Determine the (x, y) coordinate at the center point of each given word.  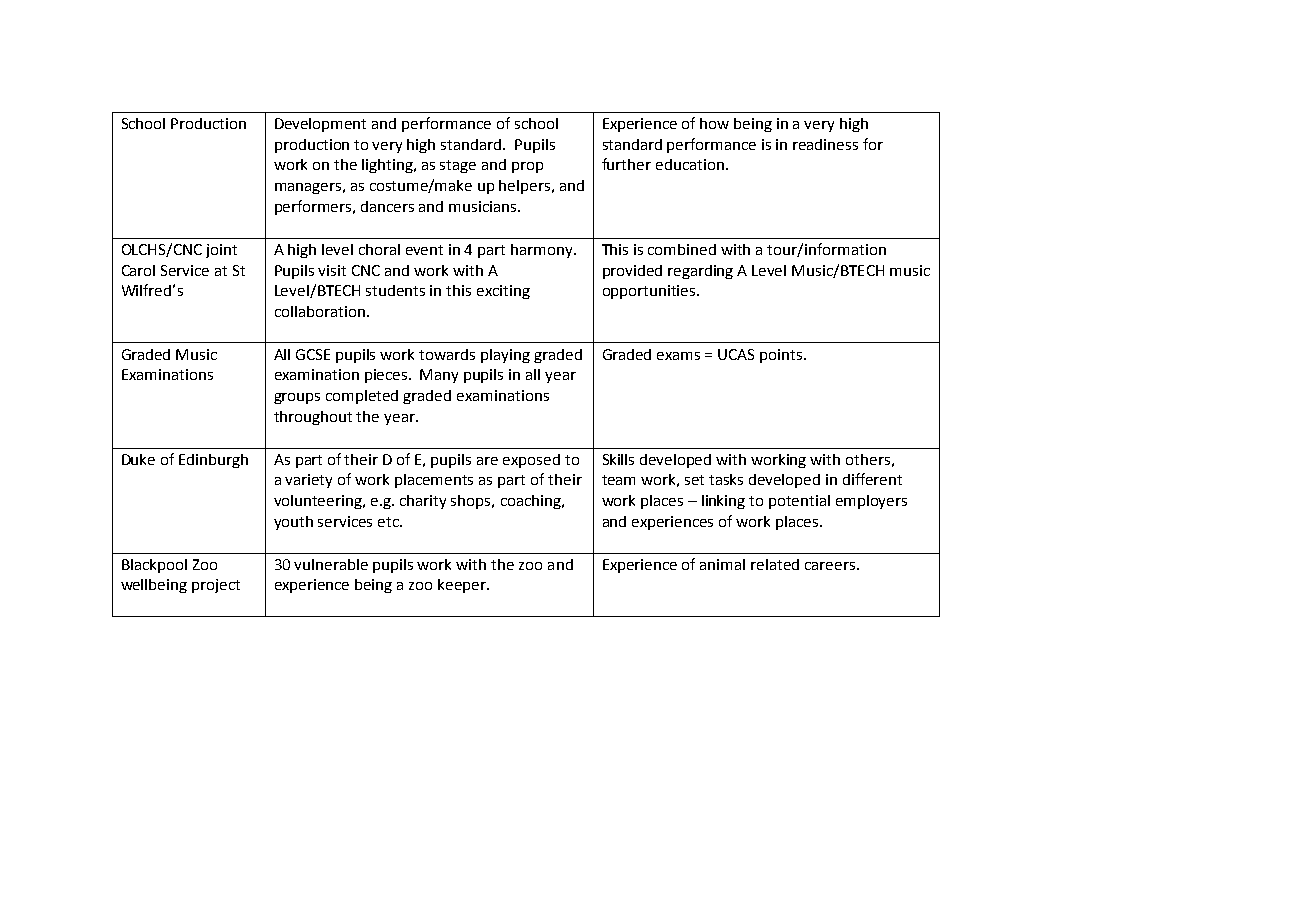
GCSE (313, 354)
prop (527, 167)
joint (221, 251)
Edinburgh (213, 461)
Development (320, 125)
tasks (726, 479)
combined (682, 249)
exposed (531, 461)
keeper (463, 586)
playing (505, 356)
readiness (825, 144)
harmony (543, 251)
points (782, 356)
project (216, 586)
